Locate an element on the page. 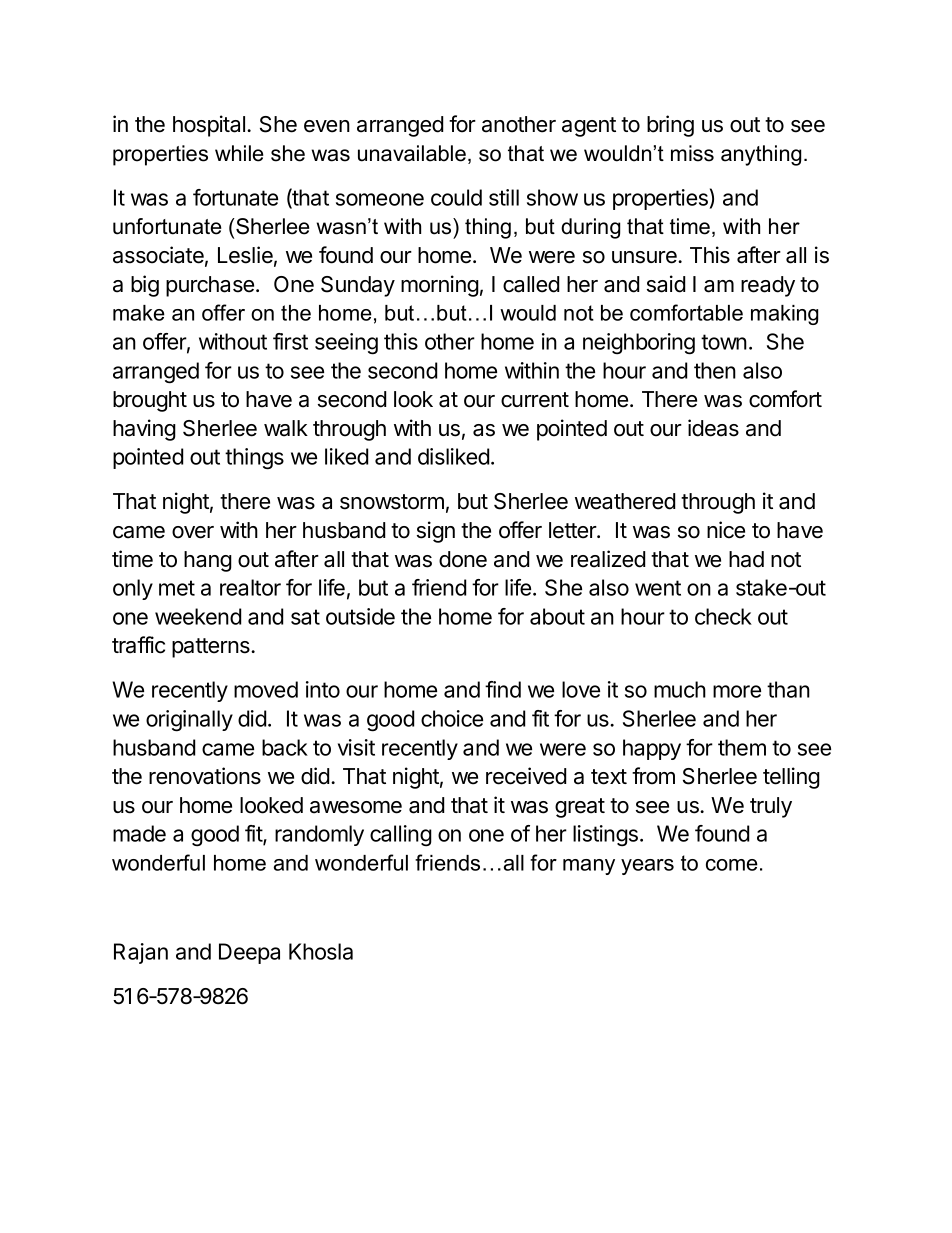 Image resolution: width=952 pixels, height=1233 pixels. more is located at coordinates (737, 691).
